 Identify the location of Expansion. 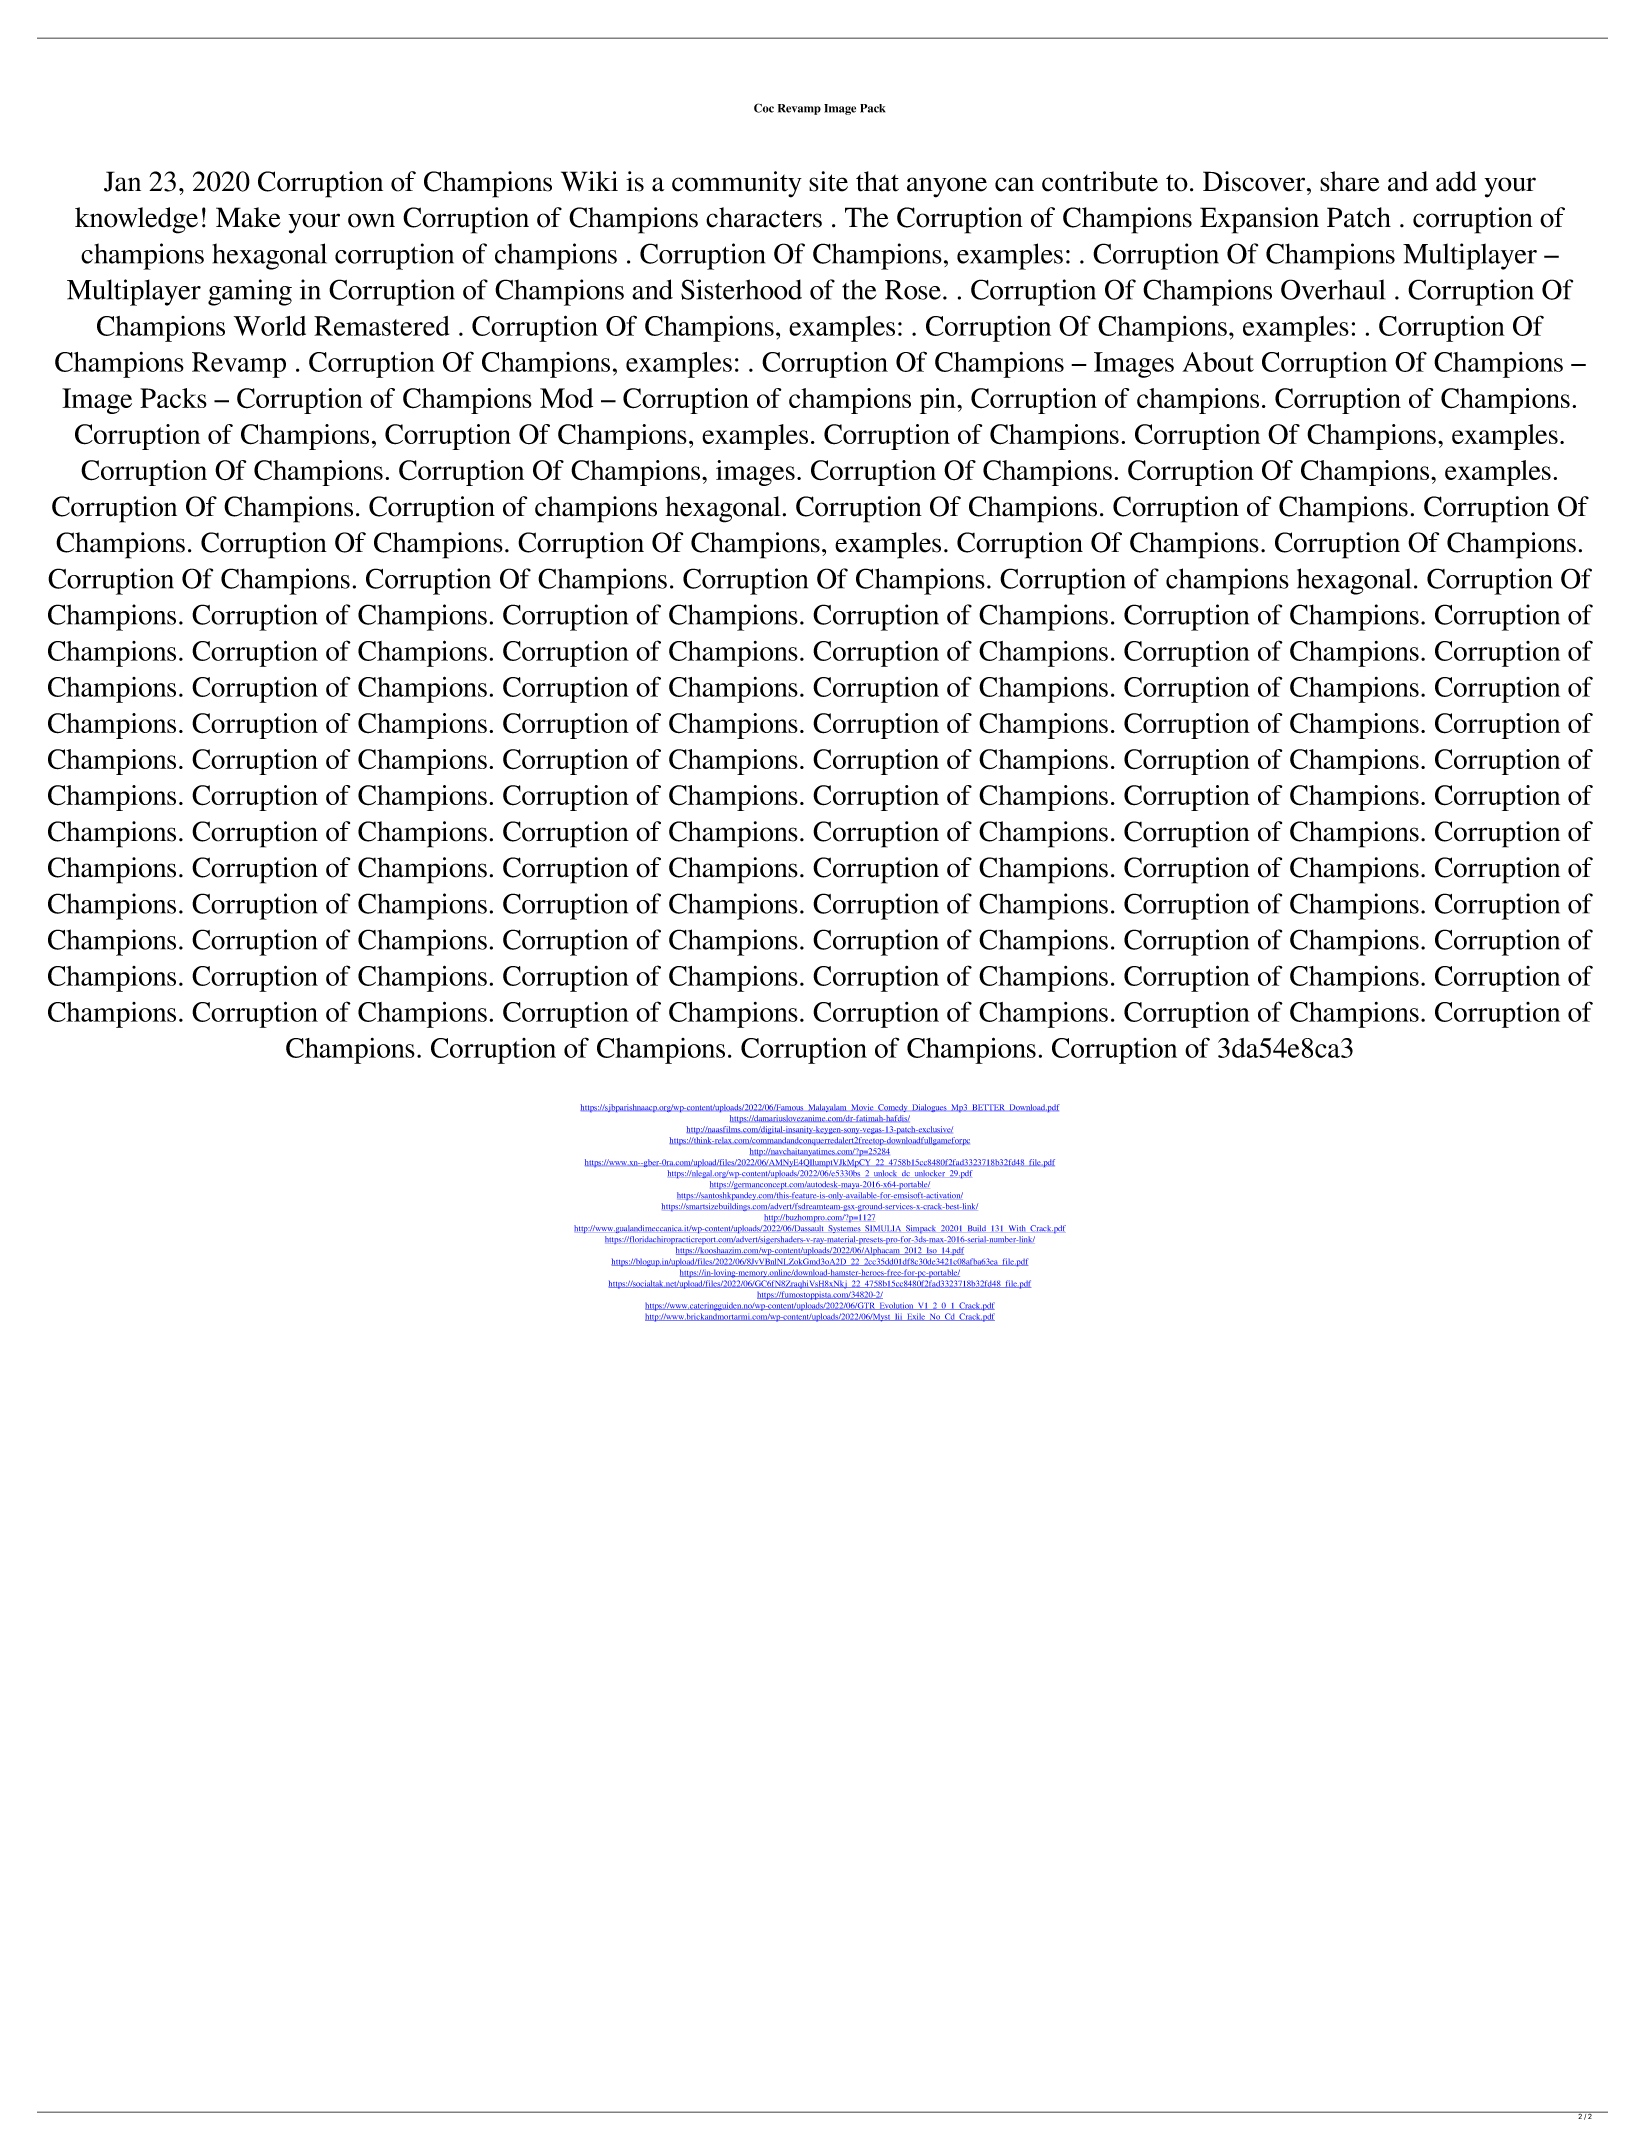
(1259, 220).
